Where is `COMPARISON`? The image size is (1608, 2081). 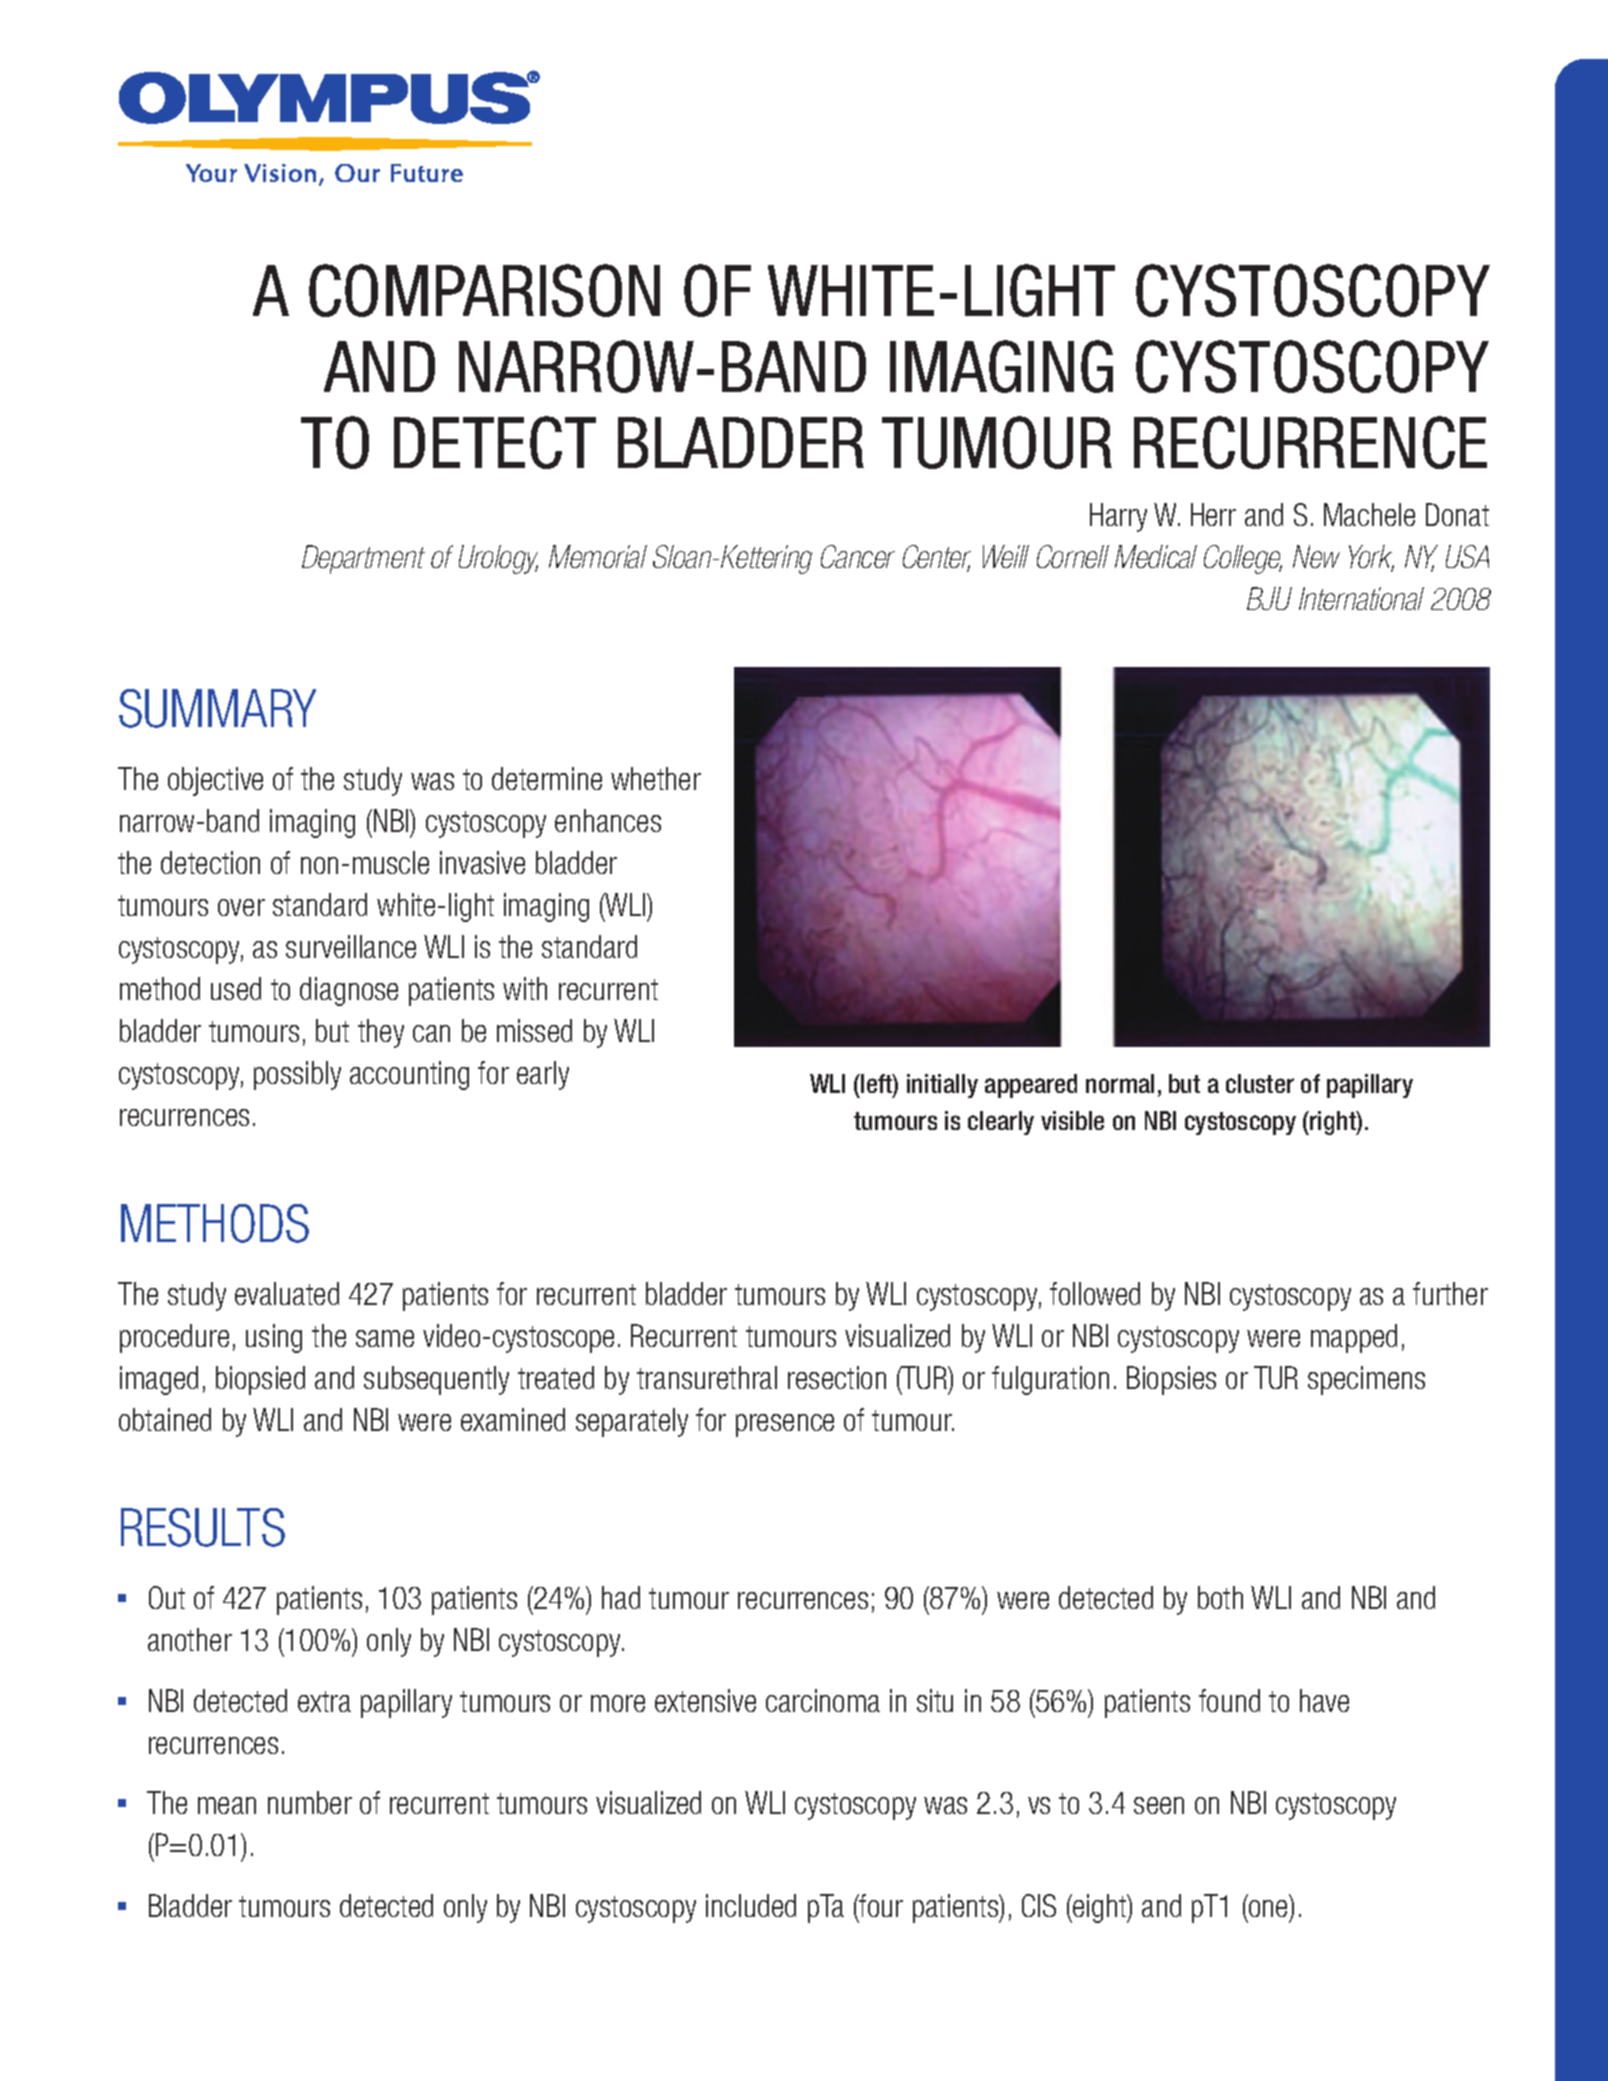 COMPARISON is located at coordinates (484, 290).
